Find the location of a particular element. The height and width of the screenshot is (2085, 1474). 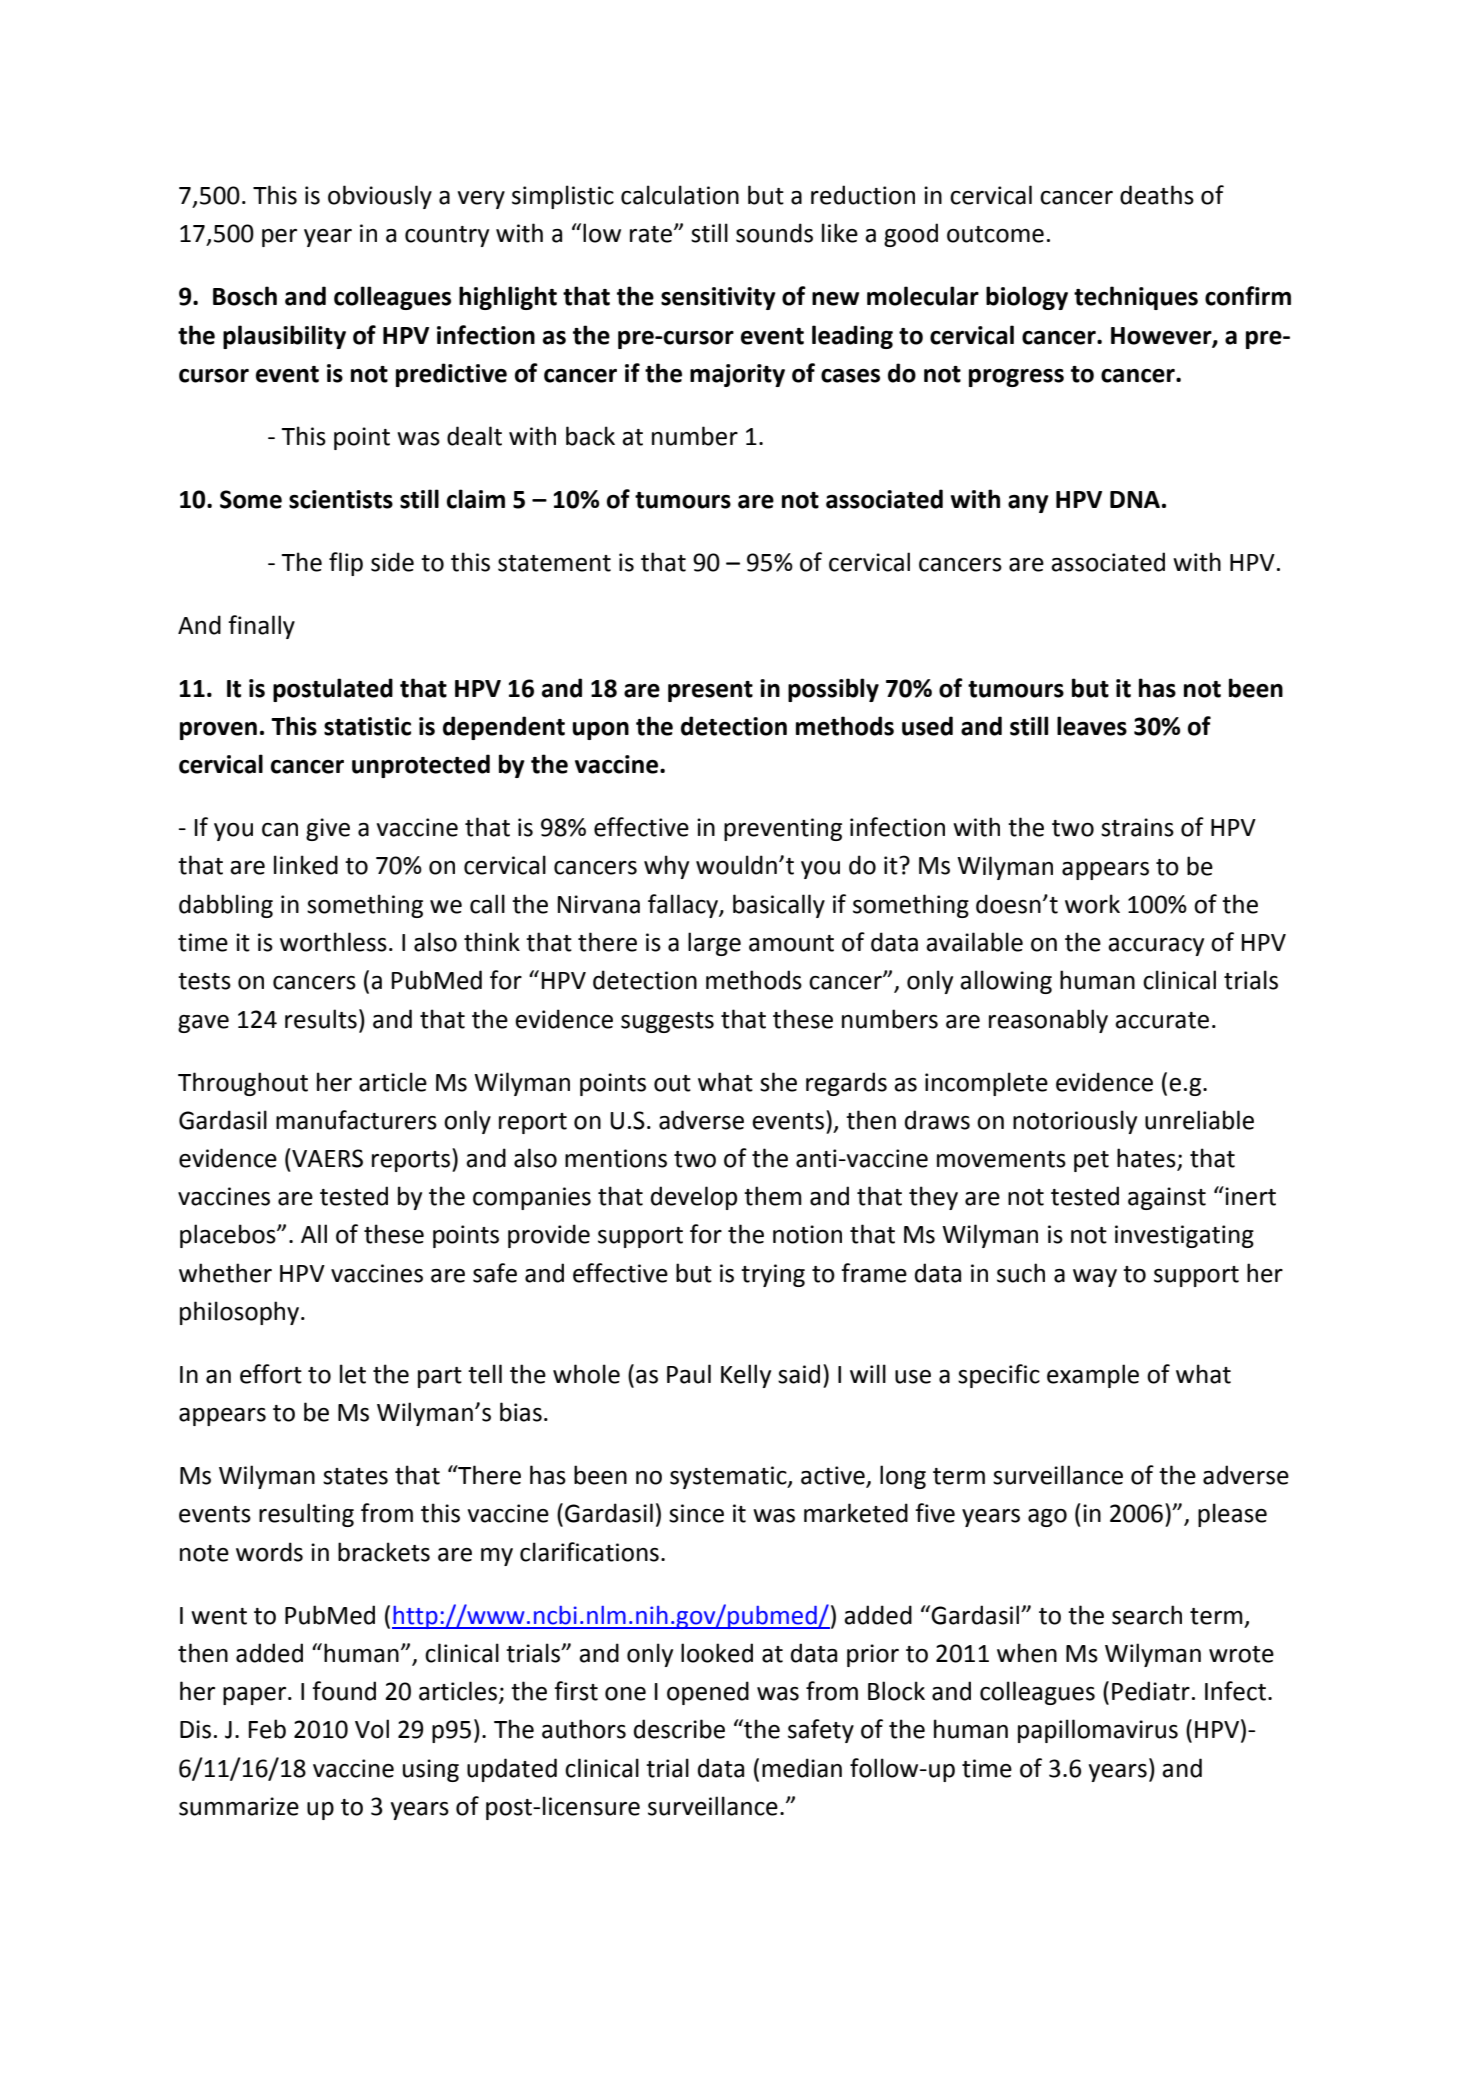

states is located at coordinates (355, 1476).
